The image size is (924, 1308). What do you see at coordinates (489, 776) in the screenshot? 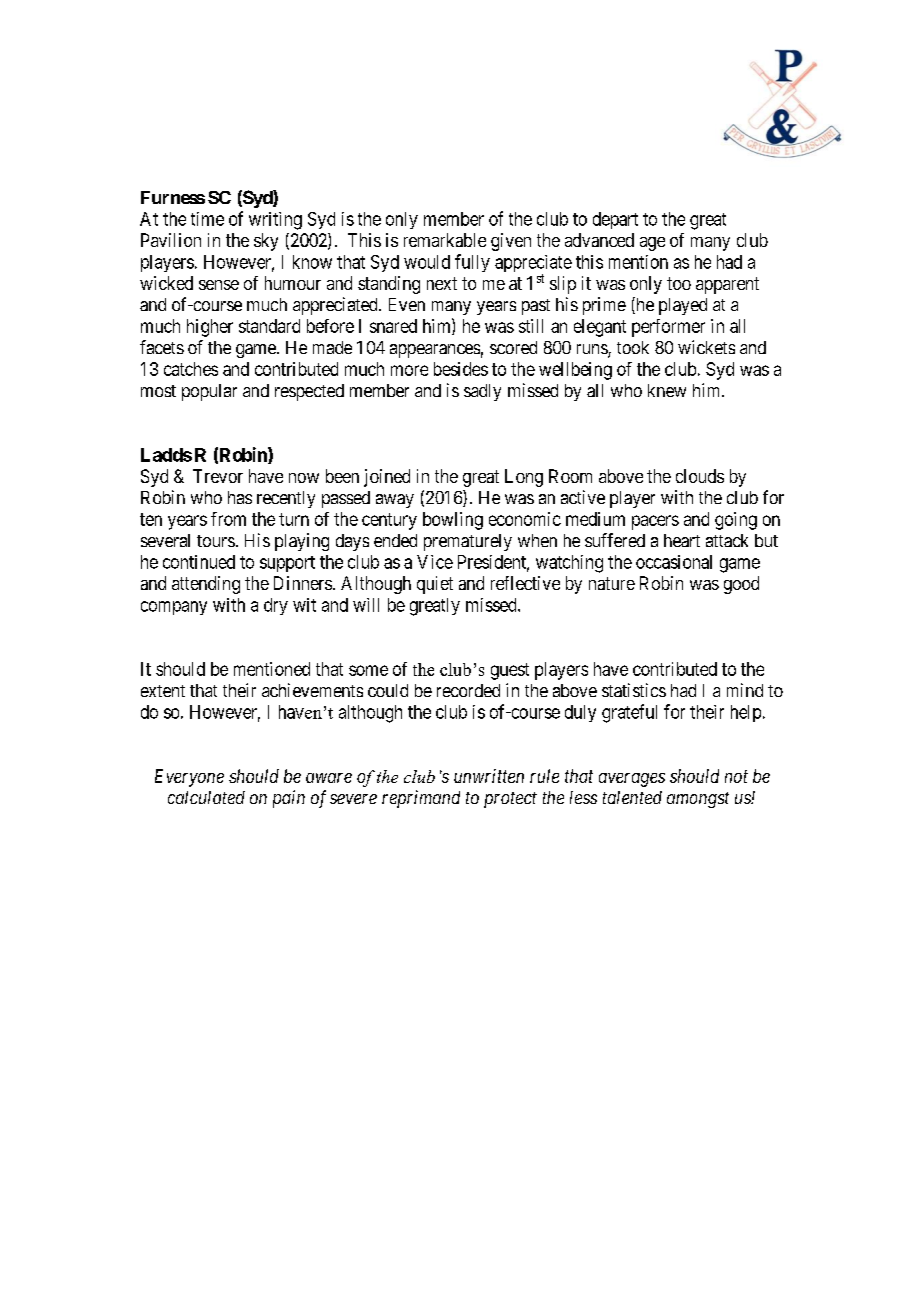
I see `unwritten` at bounding box center [489, 776].
